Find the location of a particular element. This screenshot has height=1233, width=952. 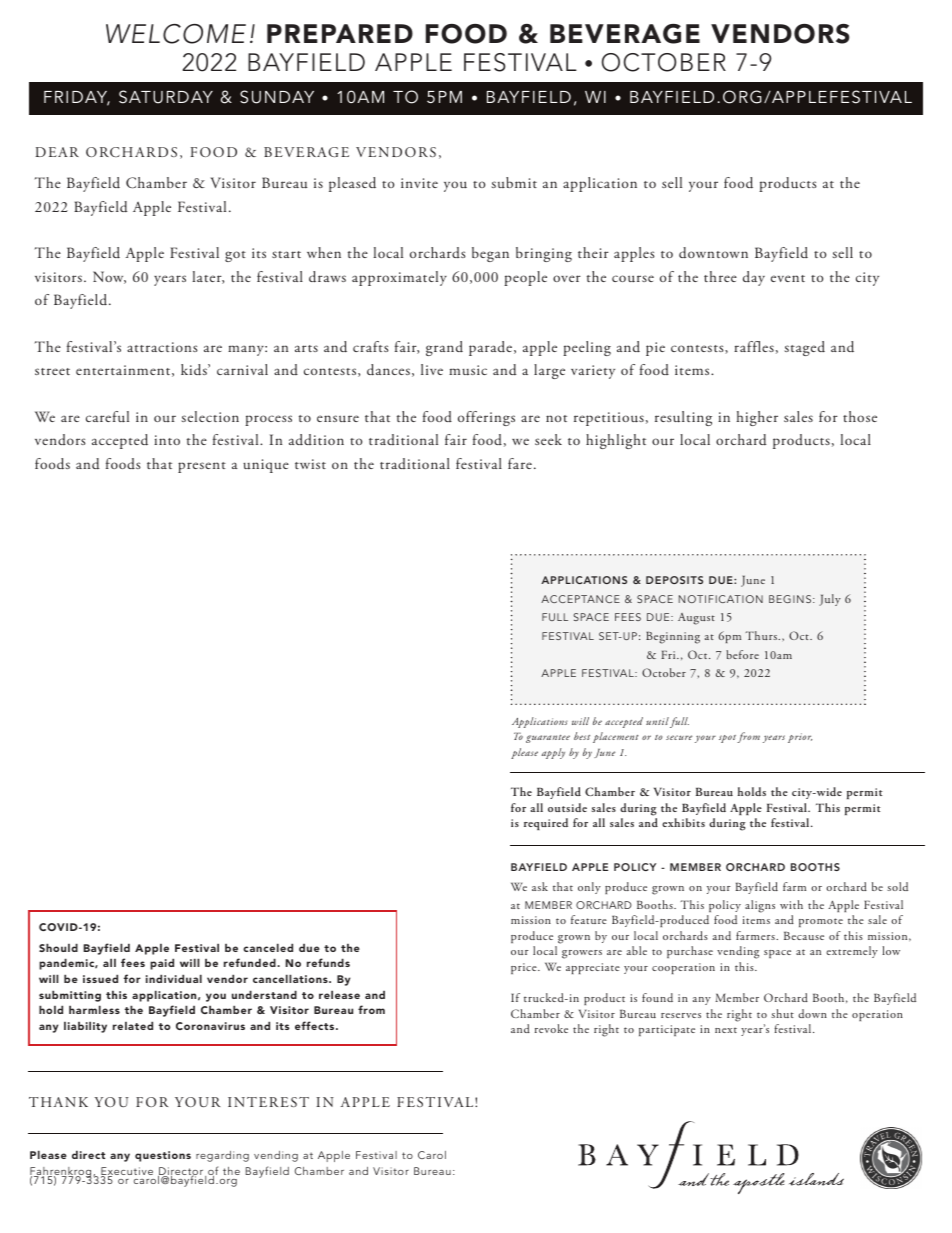

present is located at coordinates (202, 467).
